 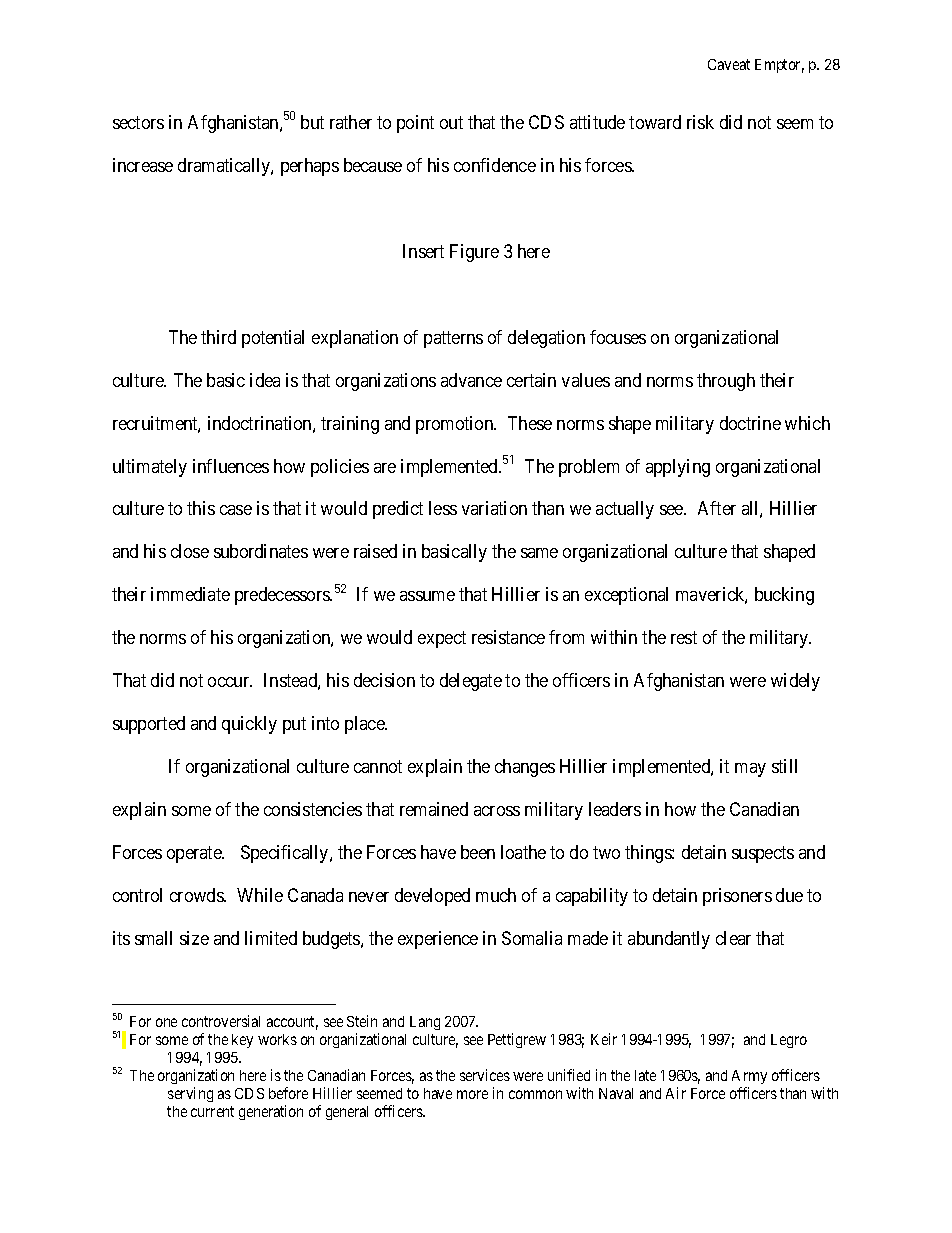 I want to click on prisoners, so click(x=737, y=897).
